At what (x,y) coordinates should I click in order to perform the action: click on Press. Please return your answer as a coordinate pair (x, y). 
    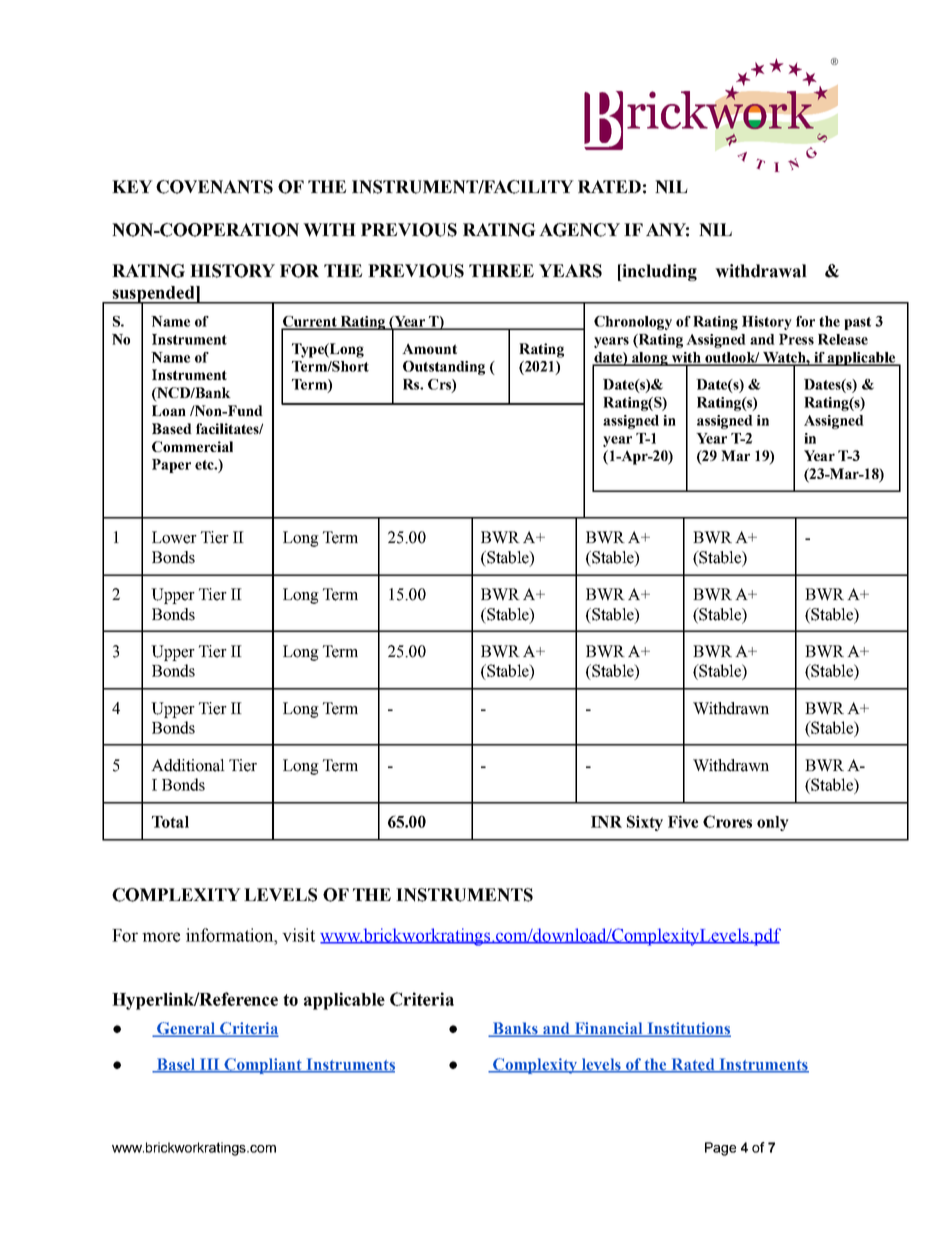
    Looking at the image, I should click on (796, 339).
